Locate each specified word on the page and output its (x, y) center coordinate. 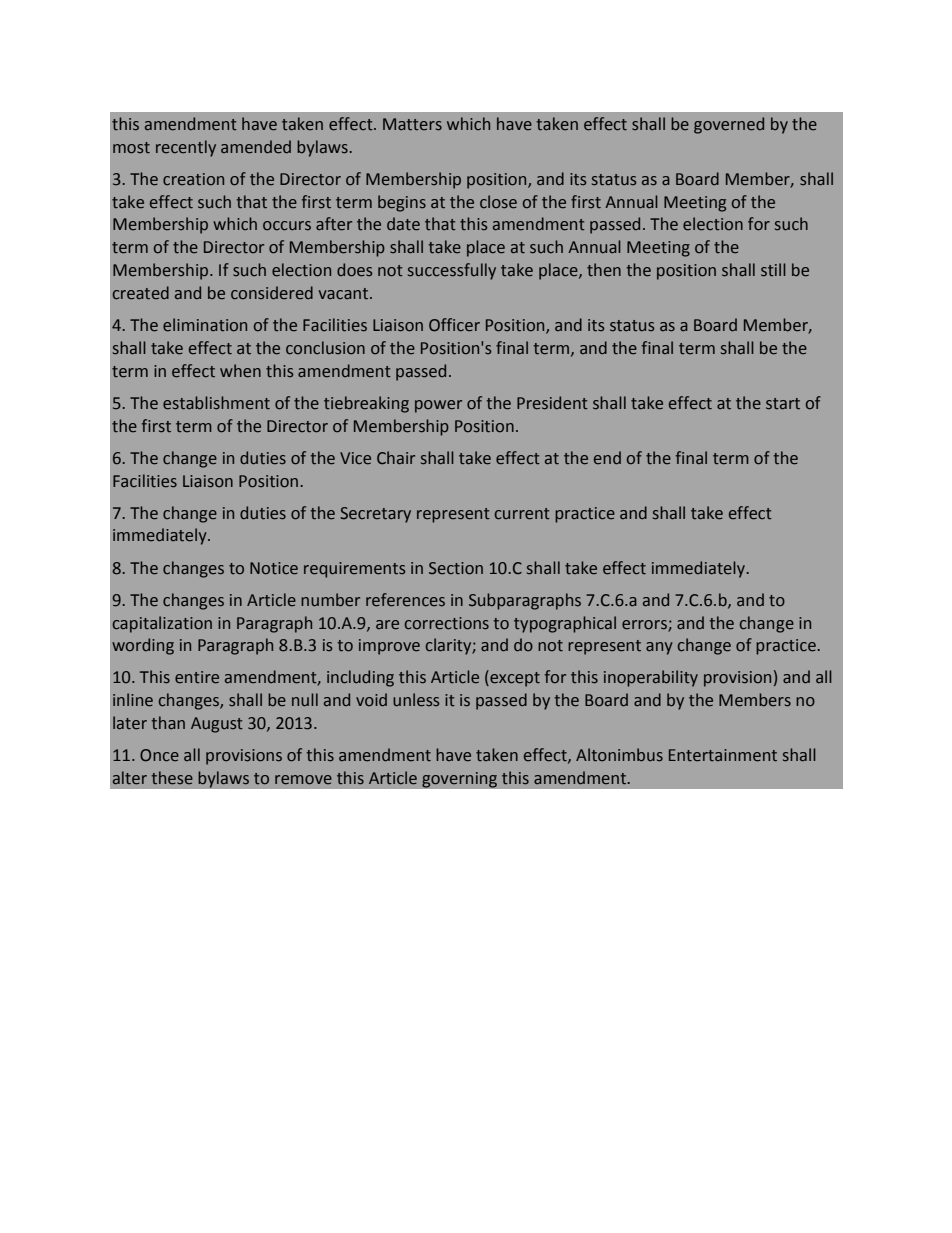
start (783, 404)
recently (186, 148)
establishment (216, 403)
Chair (396, 458)
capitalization (162, 624)
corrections (447, 623)
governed (729, 125)
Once (159, 755)
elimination (205, 325)
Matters (412, 124)
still (773, 270)
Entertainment (723, 755)
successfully (452, 271)
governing (459, 780)
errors (645, 625)
